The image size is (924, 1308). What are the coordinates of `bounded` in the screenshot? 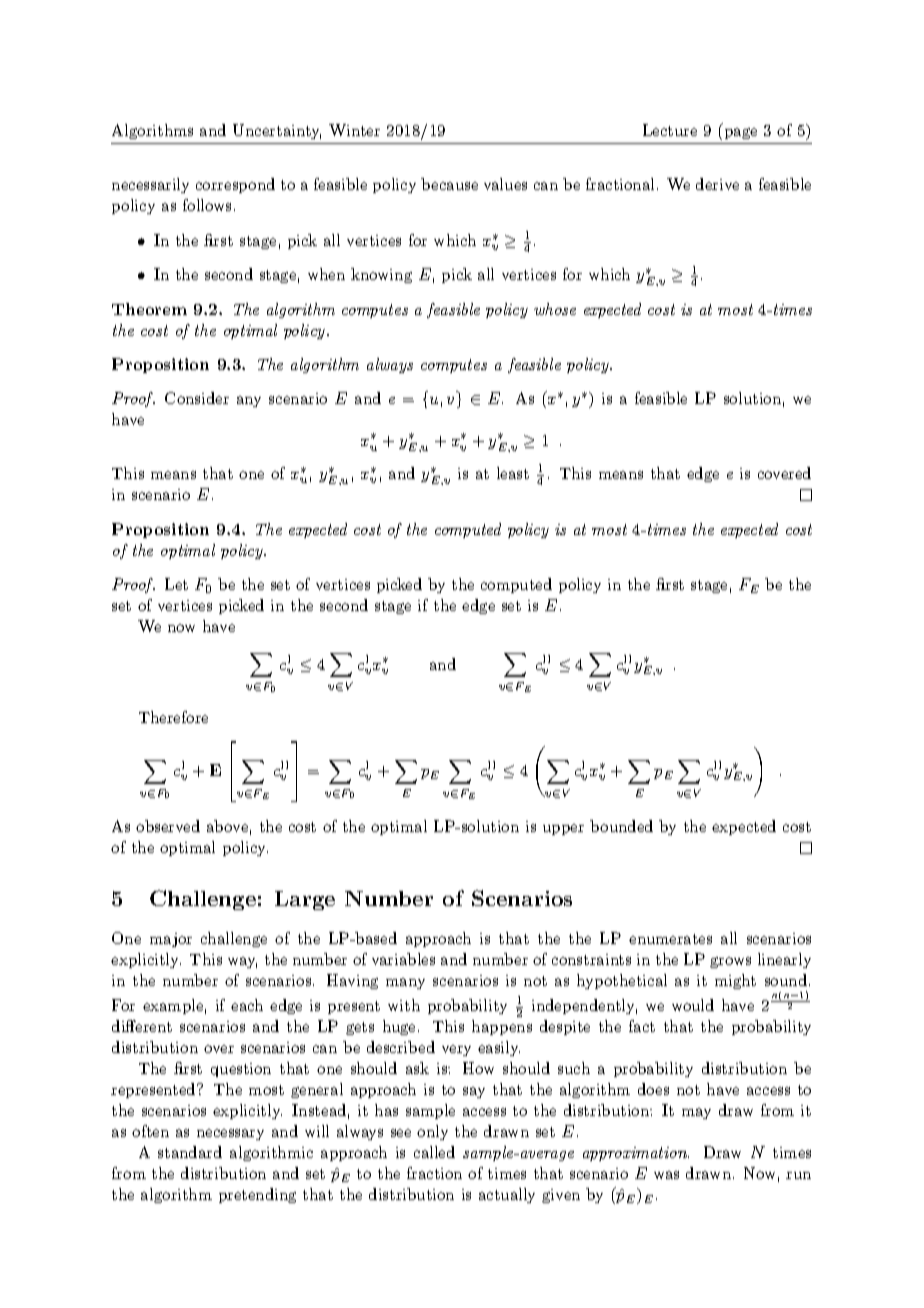 It's located at (621, 826).
